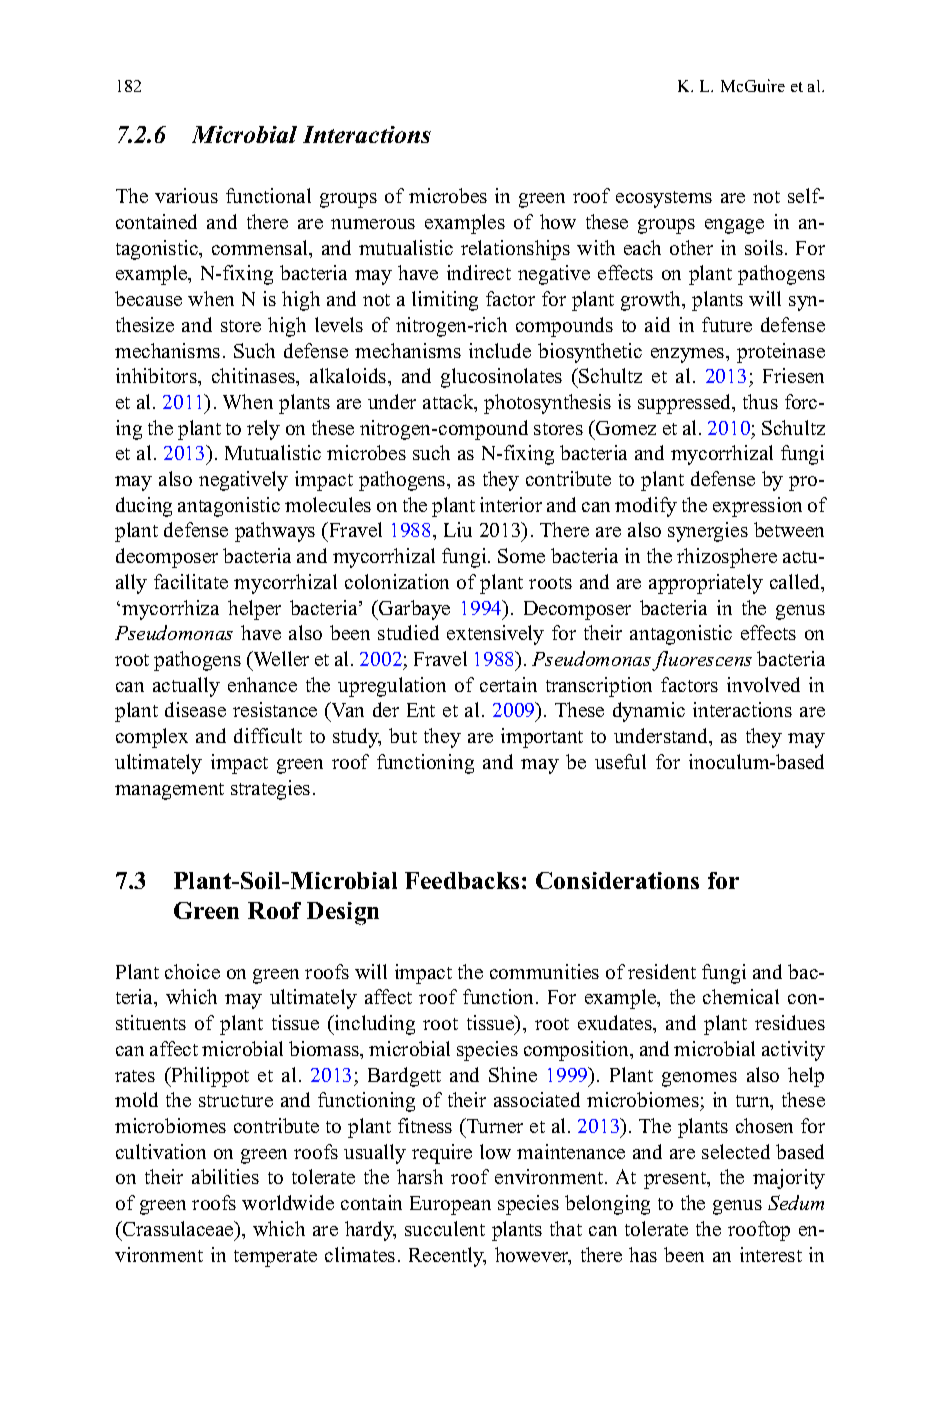 The image size is (941, 1427). Describe the element at coordinates (515, 250) in the screenshot. I see `relationships` at that location.
